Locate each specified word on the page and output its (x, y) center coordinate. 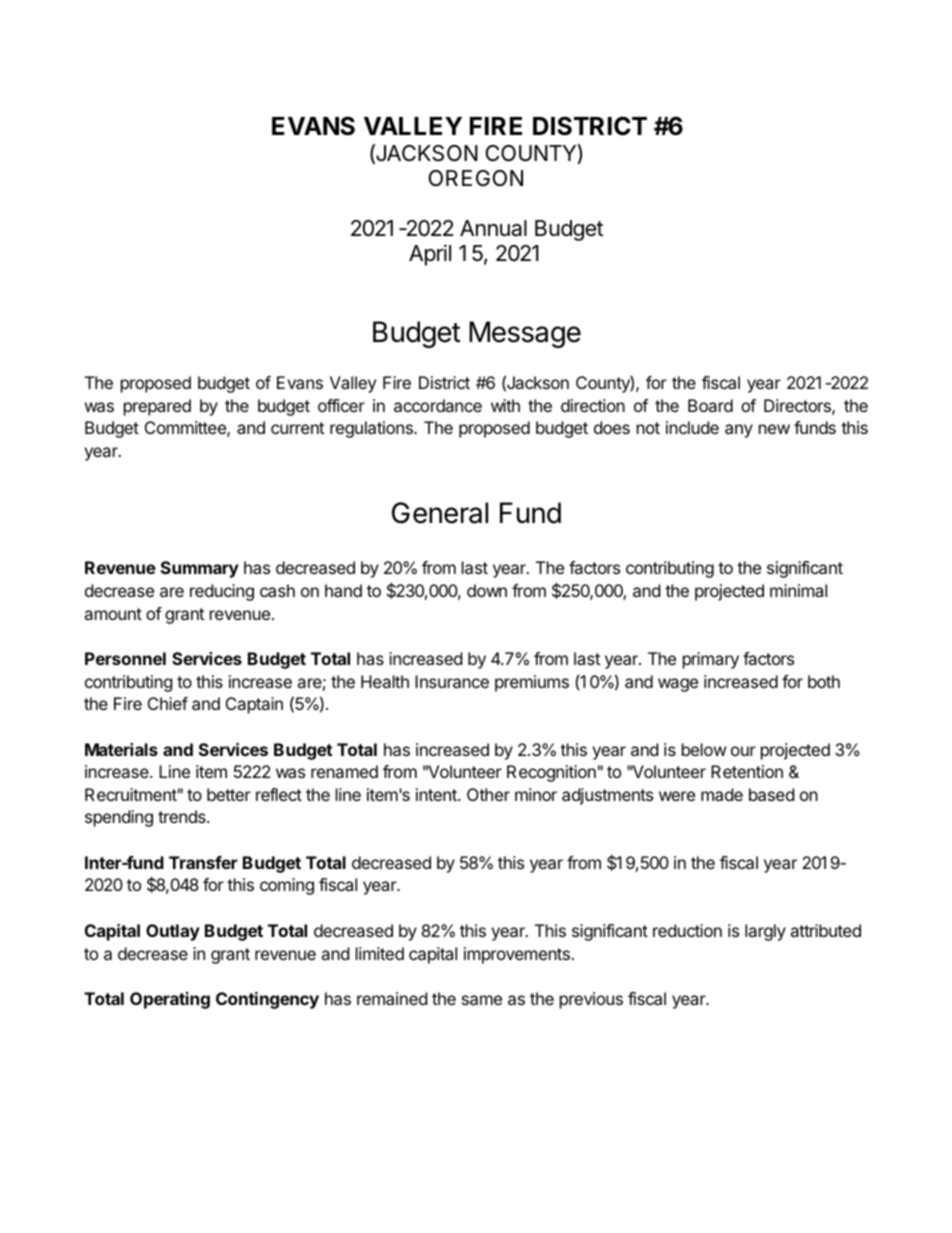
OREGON (476, 178)
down (487, 590)
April (430, 255)
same (482, 1000)
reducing (222, 592)
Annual (493, 228)
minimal (798, 590)
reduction (687, 930)
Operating (170, 1000)
